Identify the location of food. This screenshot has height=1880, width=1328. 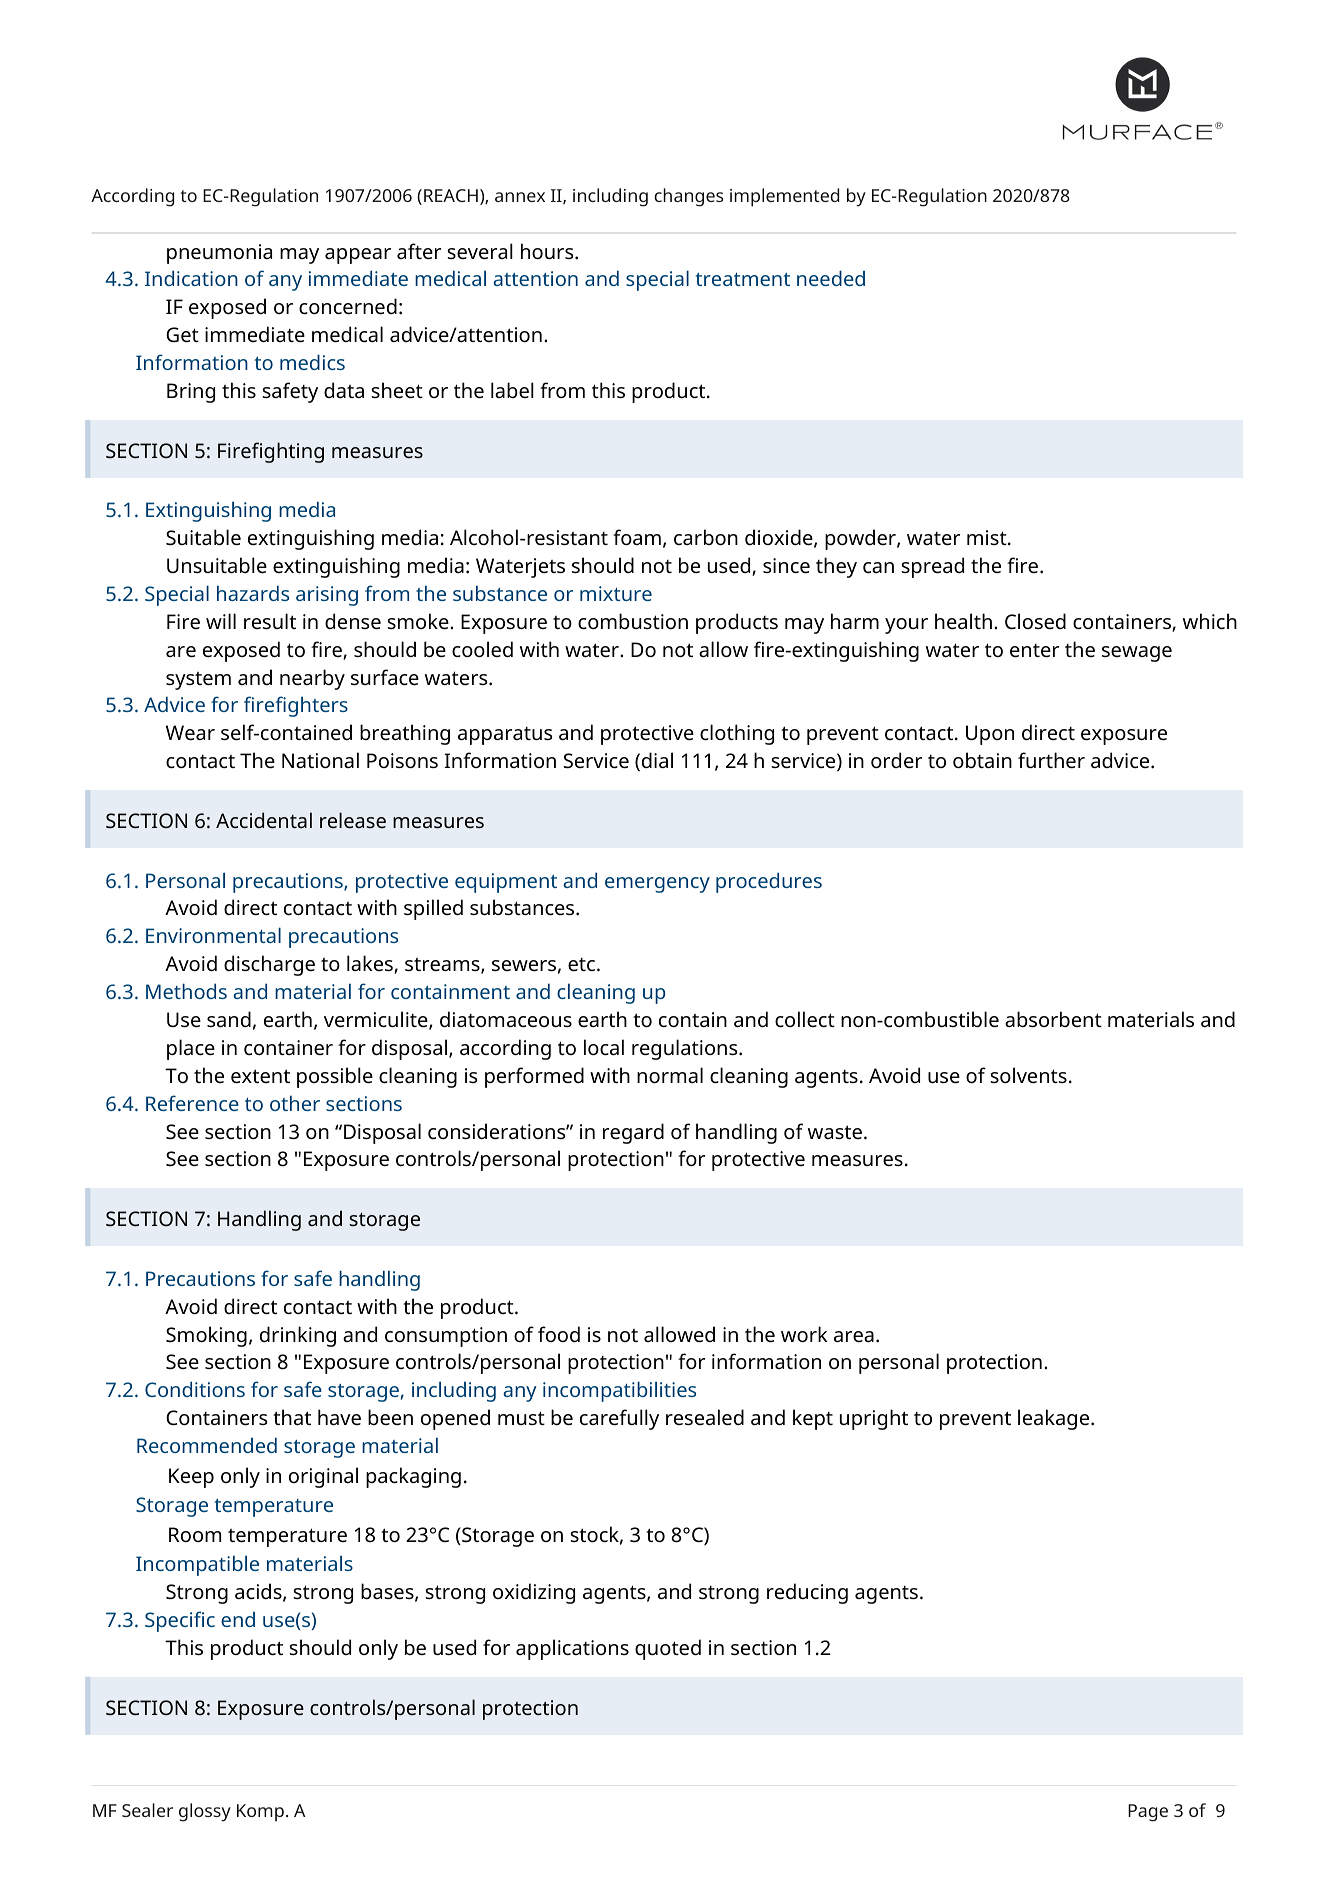
(559, 1334).
